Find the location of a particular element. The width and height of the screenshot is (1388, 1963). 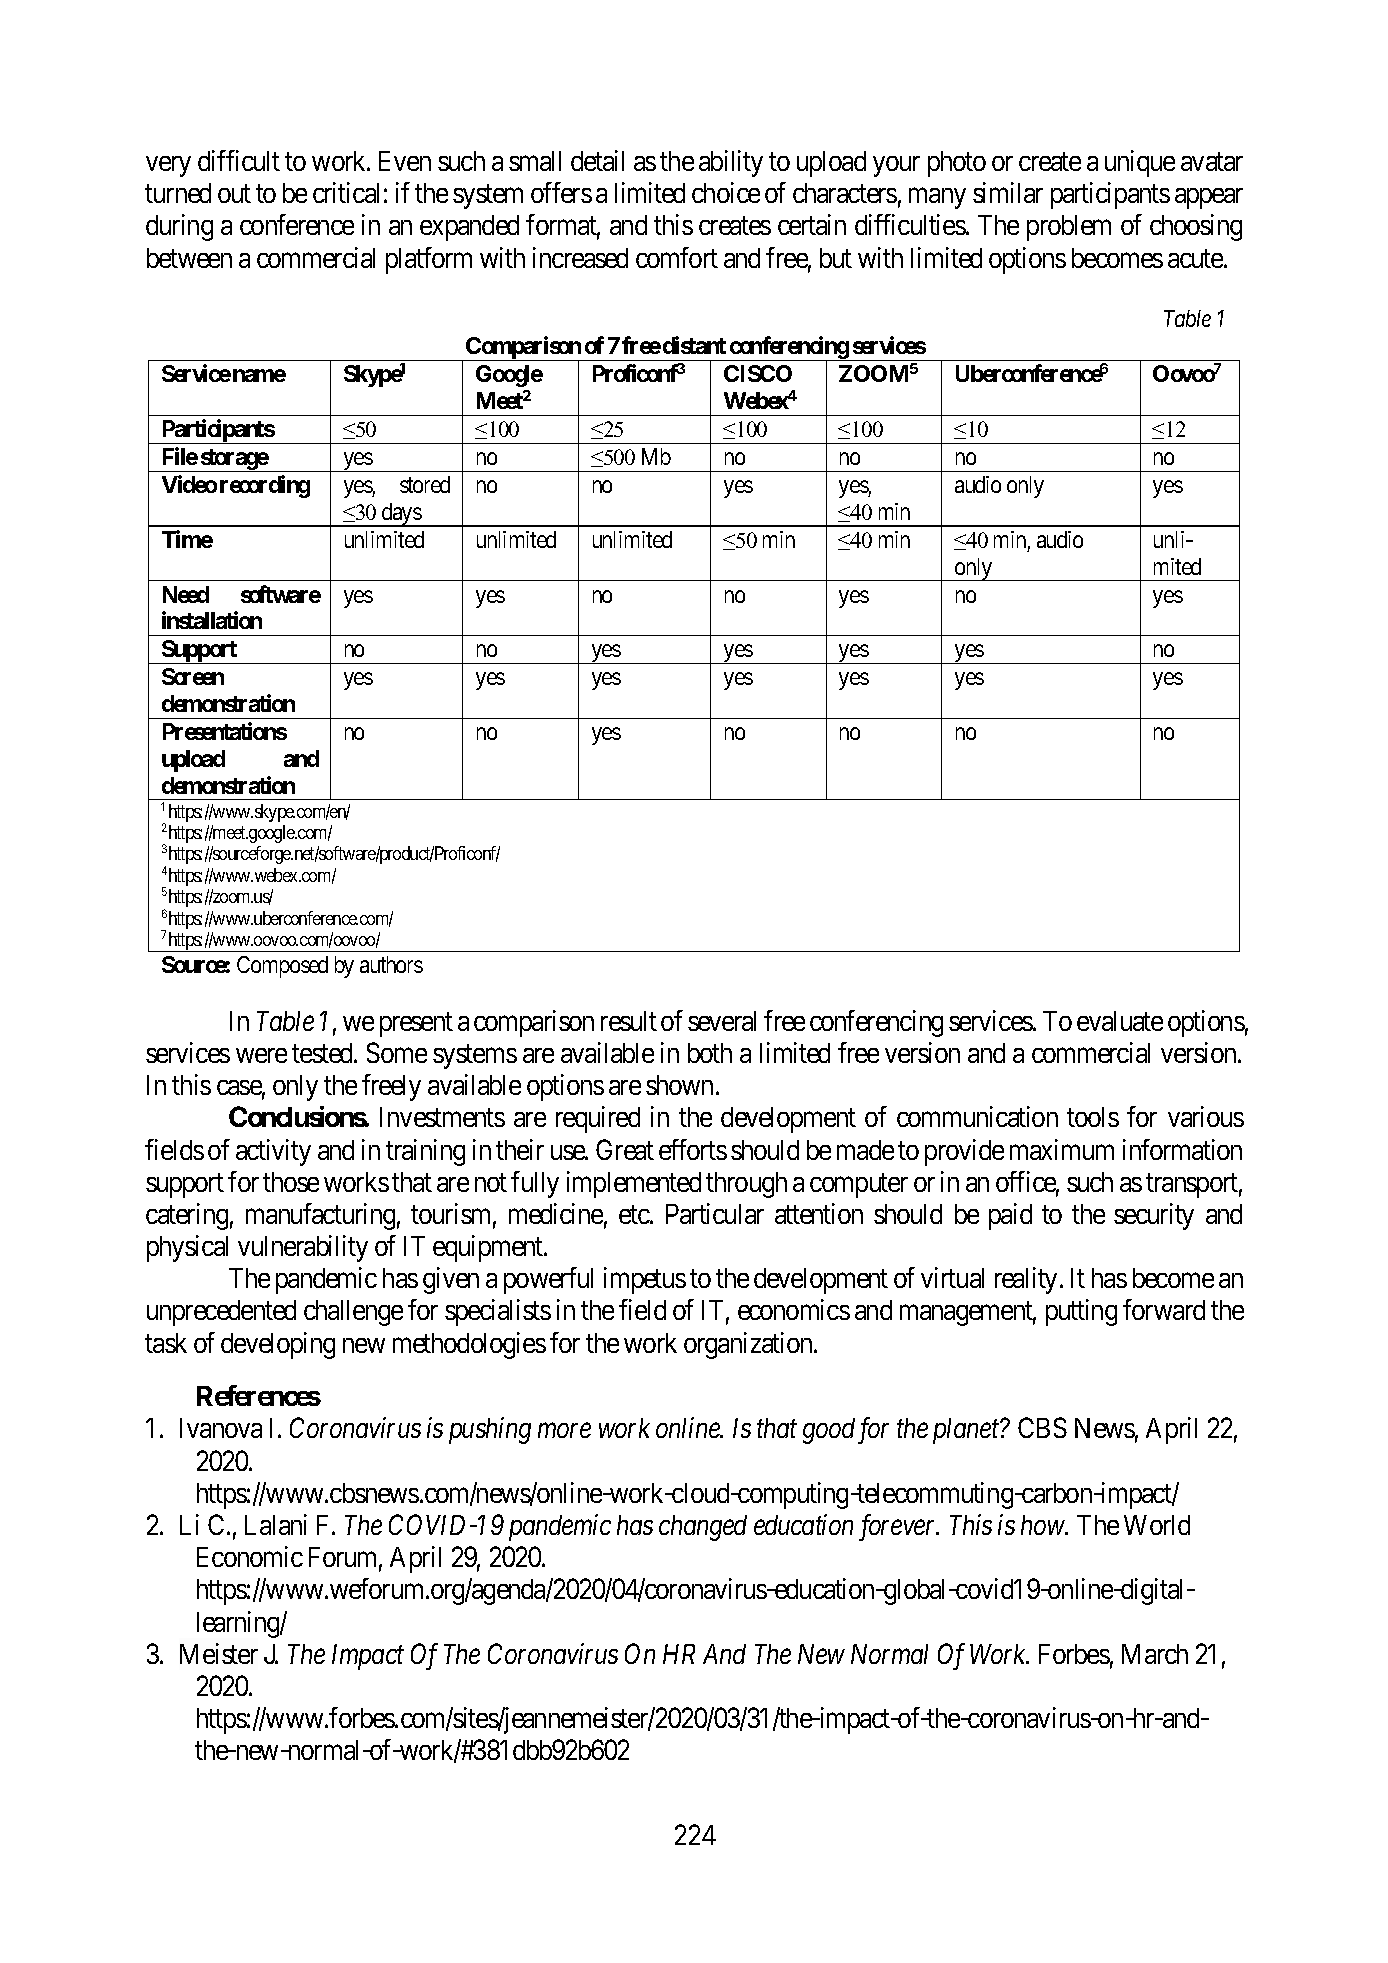

maximum is located at coordinates (1062, 1149).
